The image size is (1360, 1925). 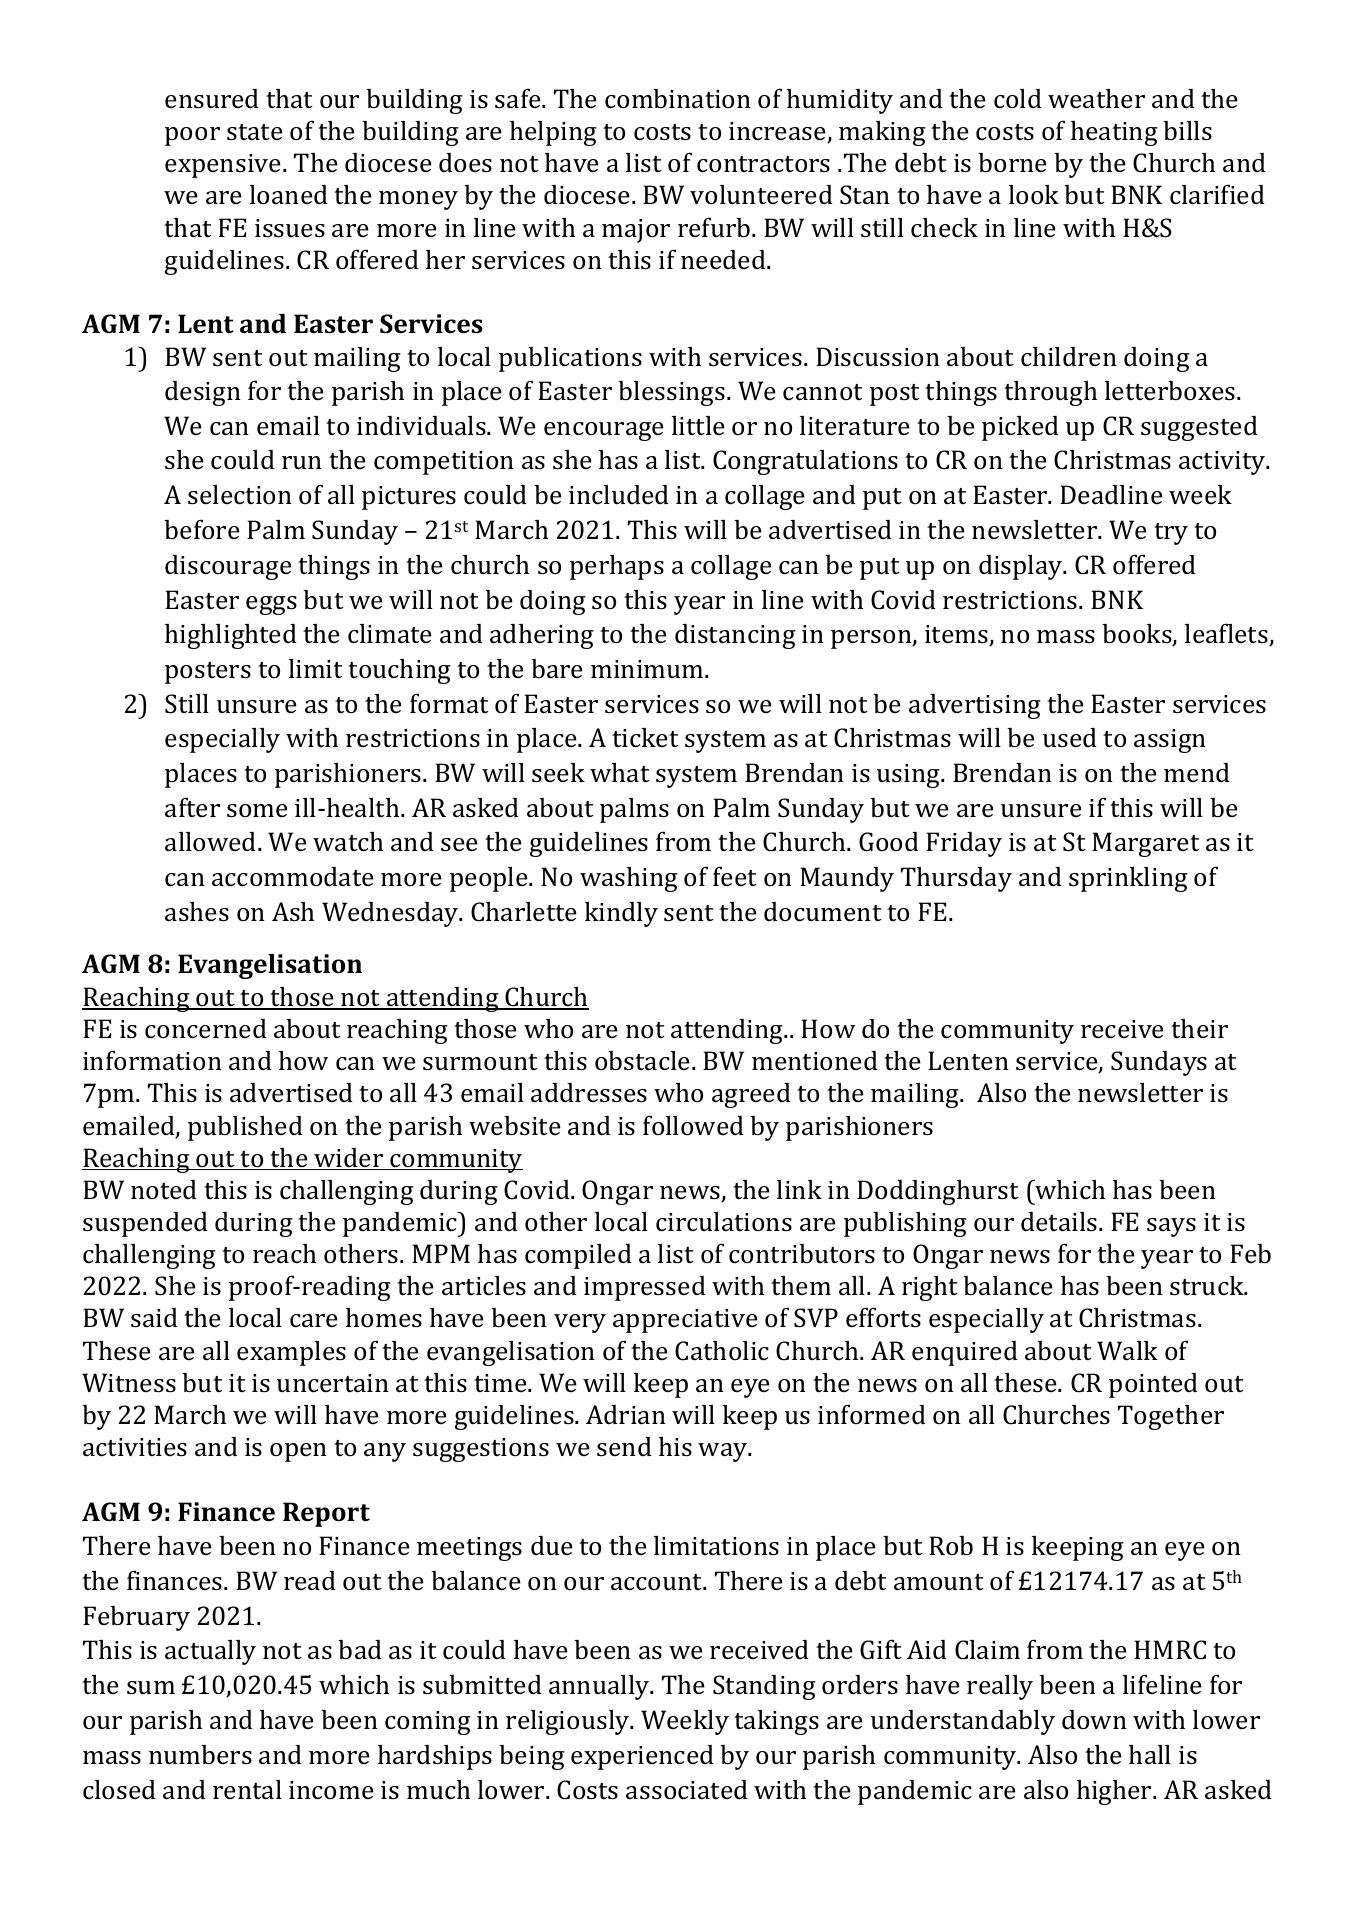 What do you see at coordinates (678, 99) in the screenshot?
I see `combination` at bounding box center [678, 99].
